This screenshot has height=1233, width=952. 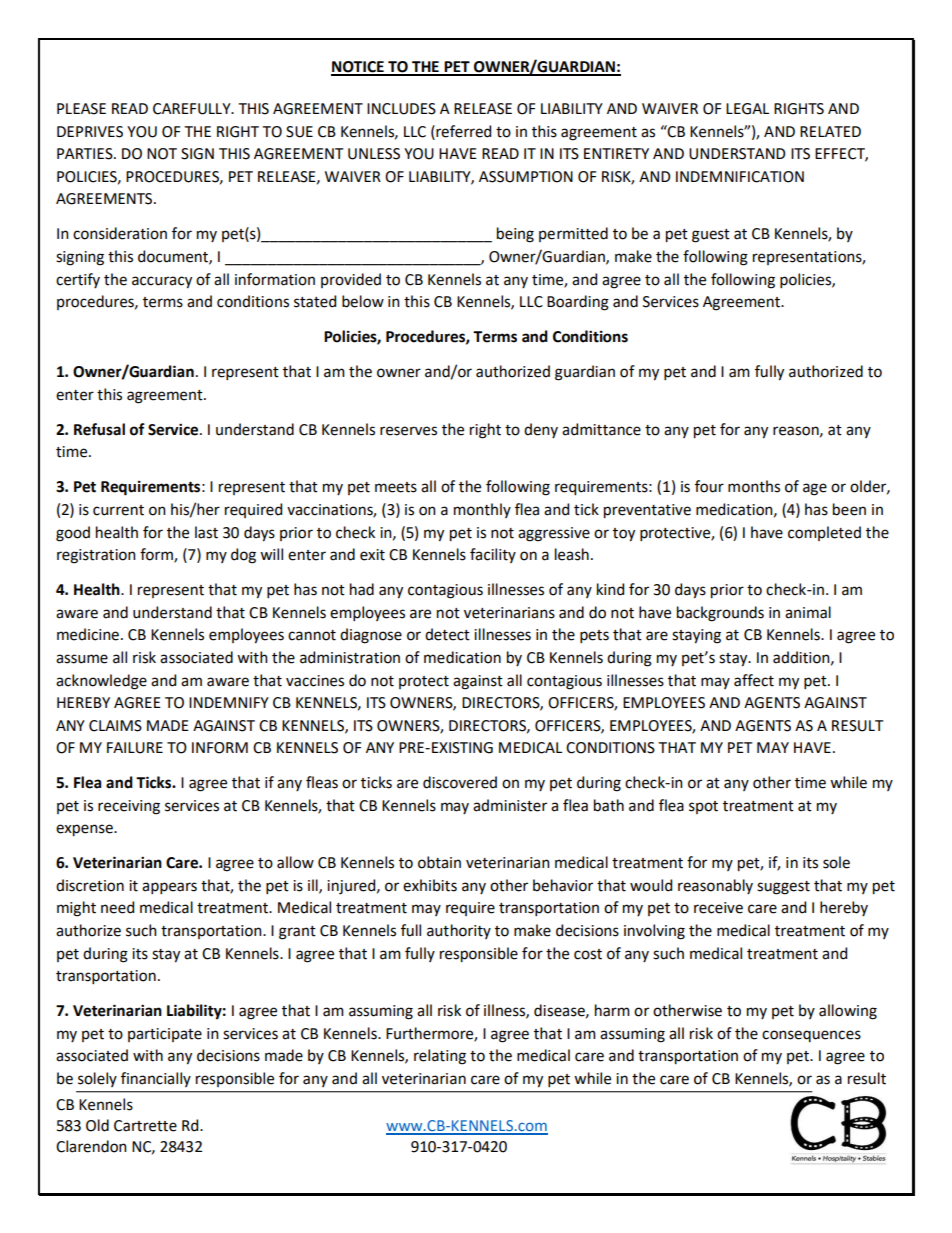 I want to click on referred, so click(x=462, y=131).
